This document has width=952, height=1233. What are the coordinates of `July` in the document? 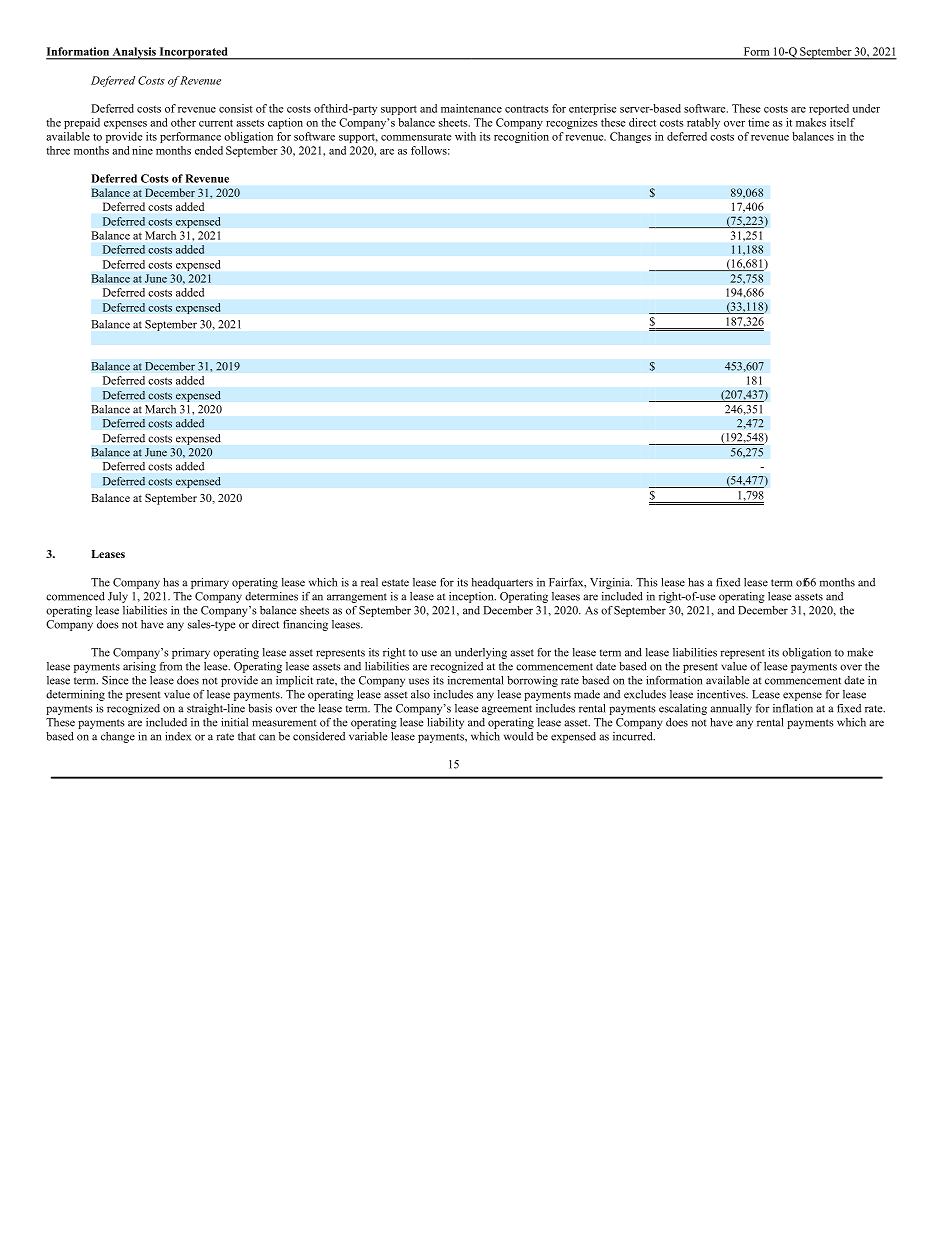 It's located at (118, 597).
